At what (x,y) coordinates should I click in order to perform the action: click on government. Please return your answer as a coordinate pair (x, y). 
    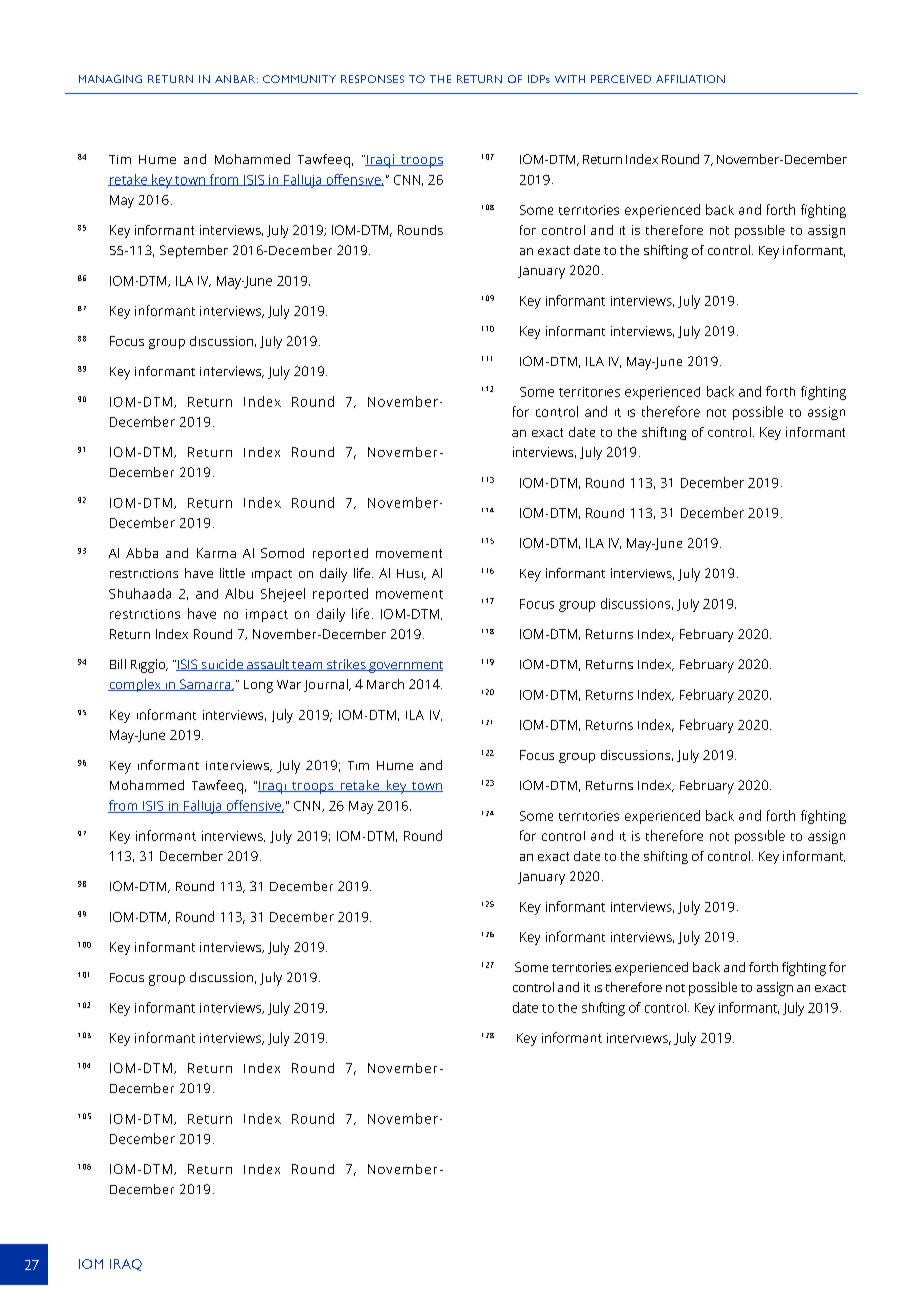
    Looking at the image, I should click on (405, 667).
